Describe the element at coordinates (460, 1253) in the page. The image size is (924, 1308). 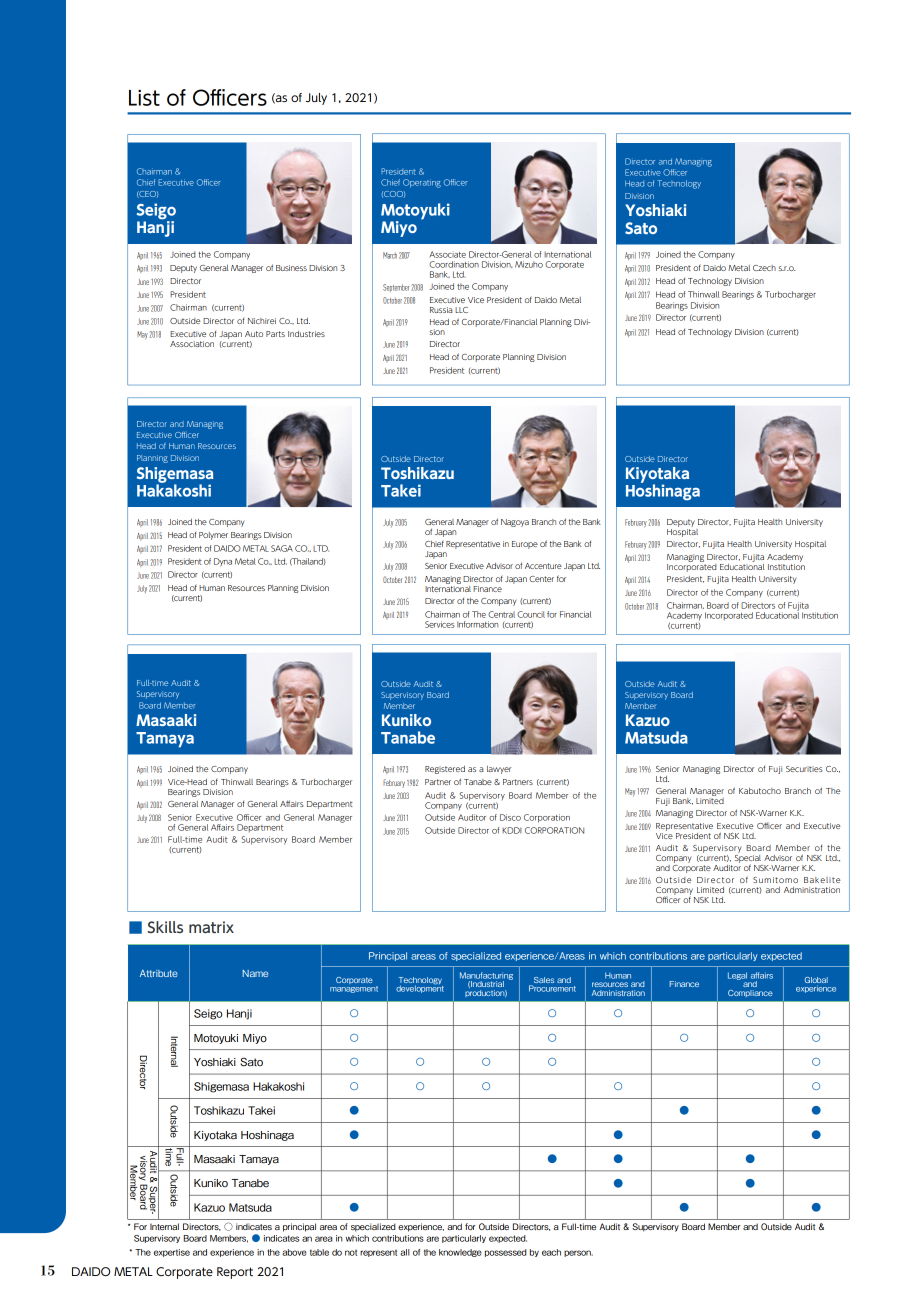
I see `knowledge` at that location.
